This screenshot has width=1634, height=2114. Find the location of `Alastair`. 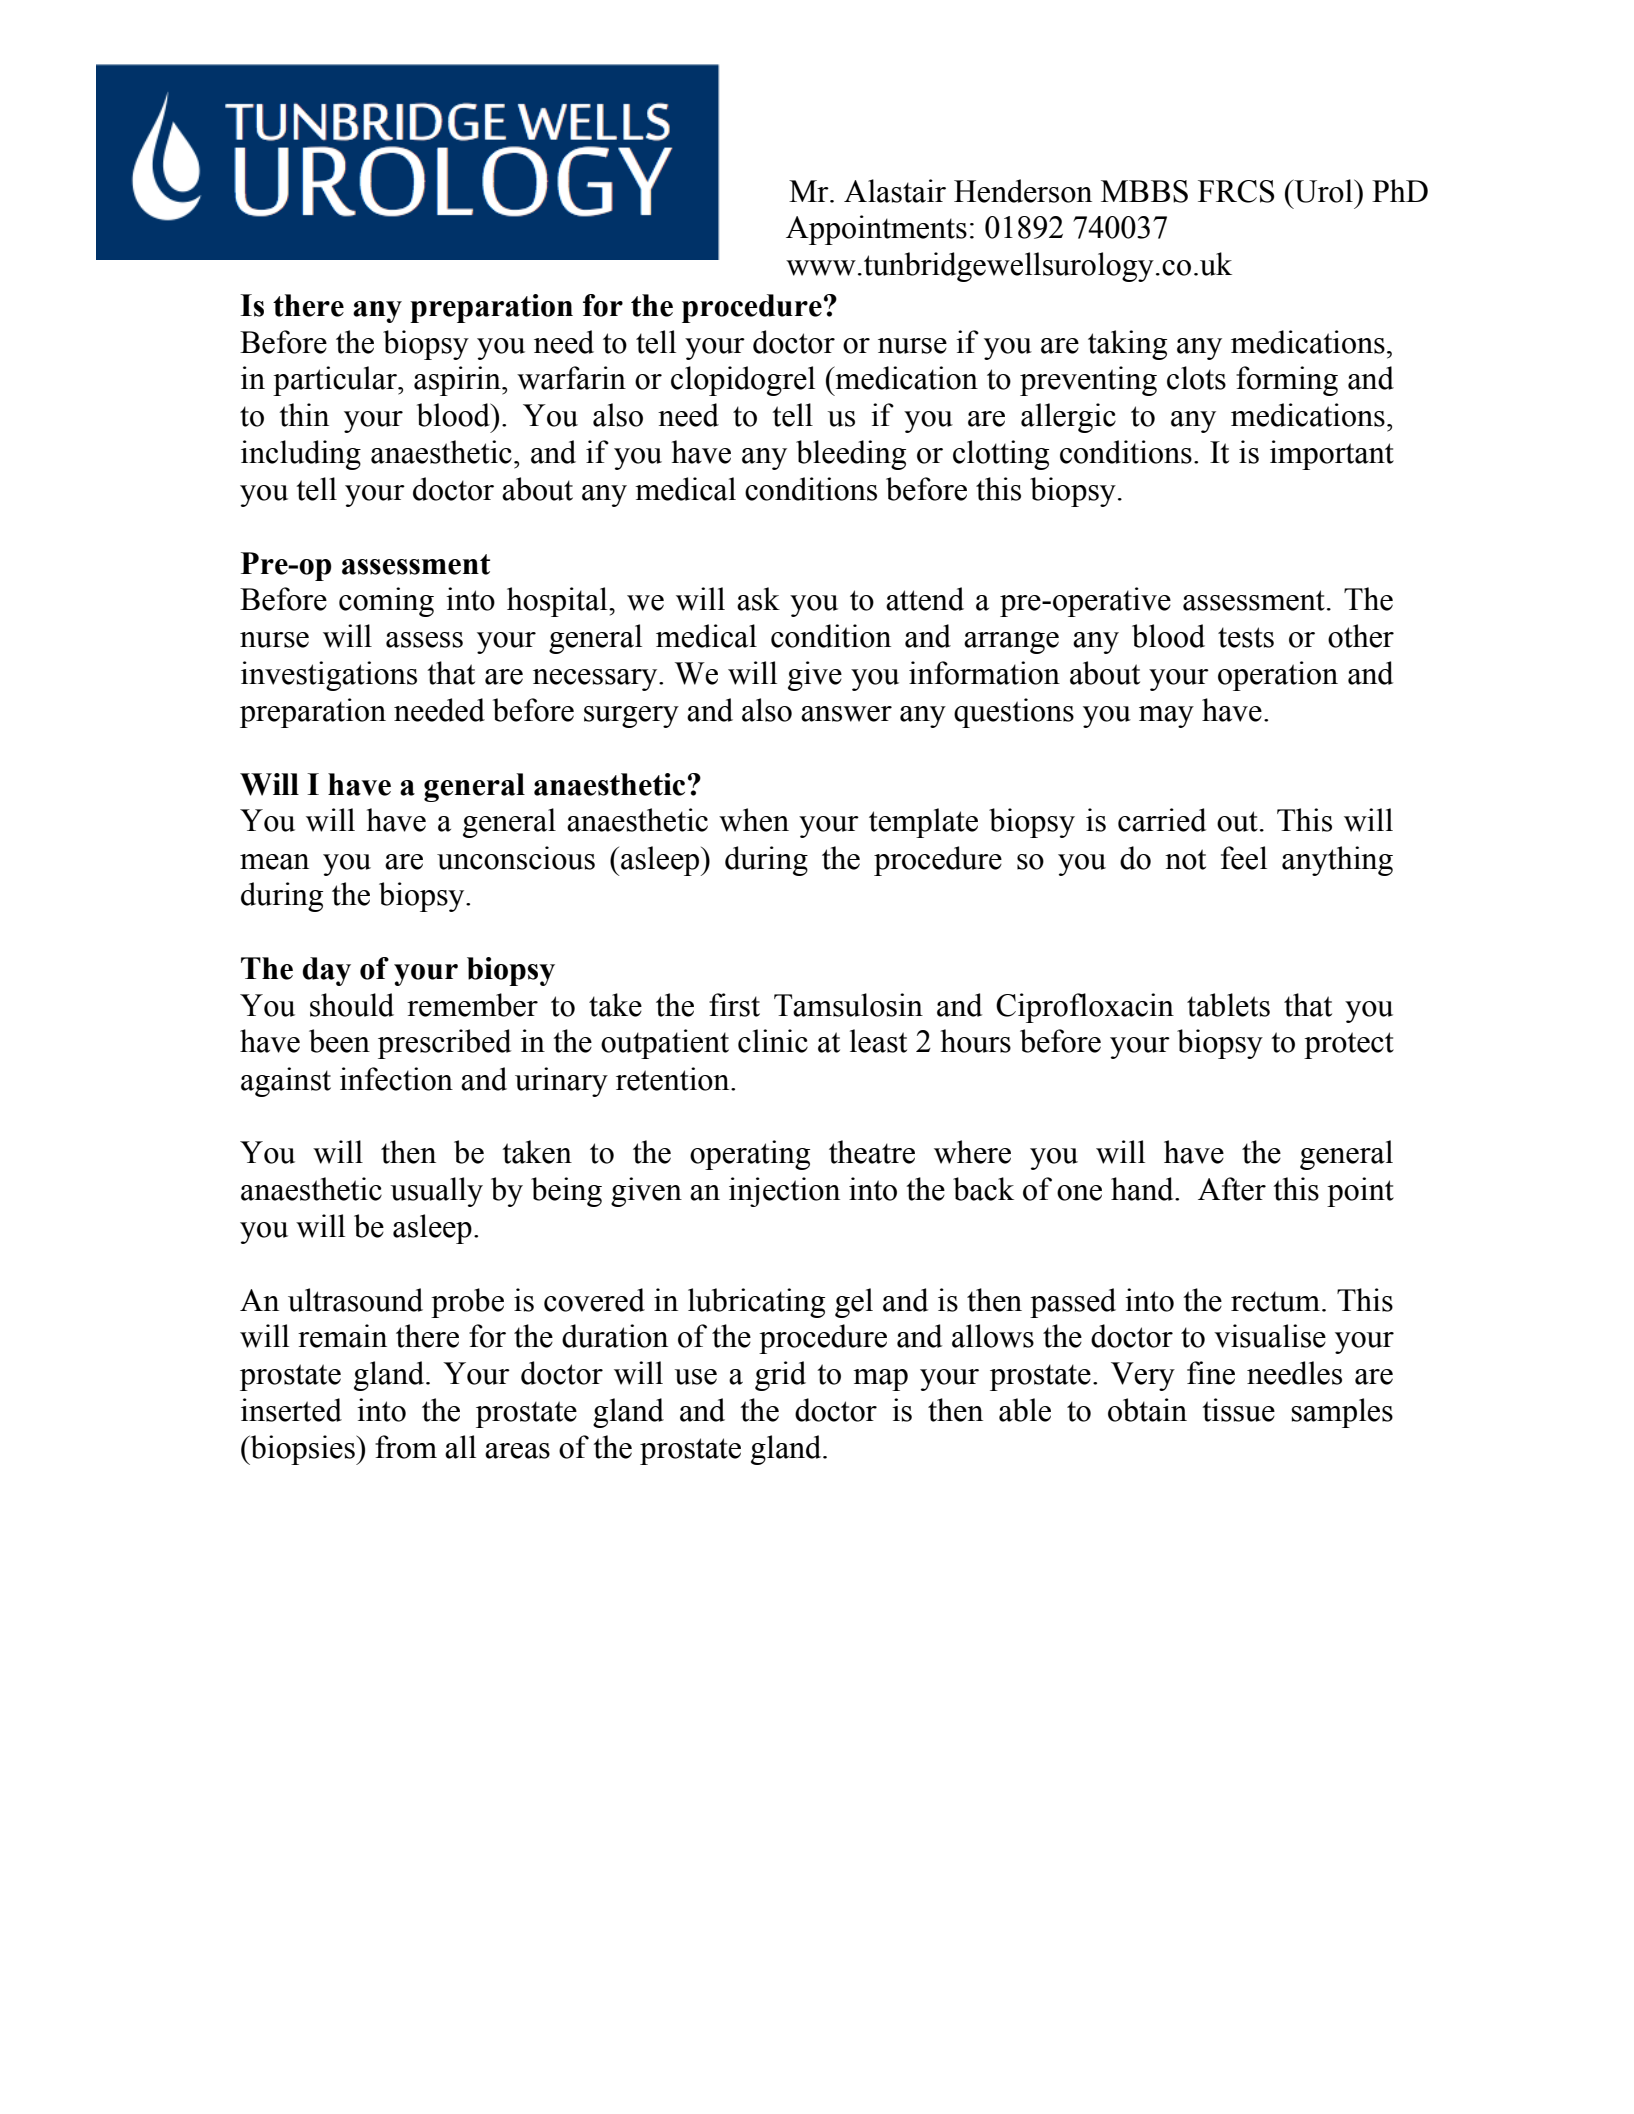

Alastair is located at coordinates (895, 191).
